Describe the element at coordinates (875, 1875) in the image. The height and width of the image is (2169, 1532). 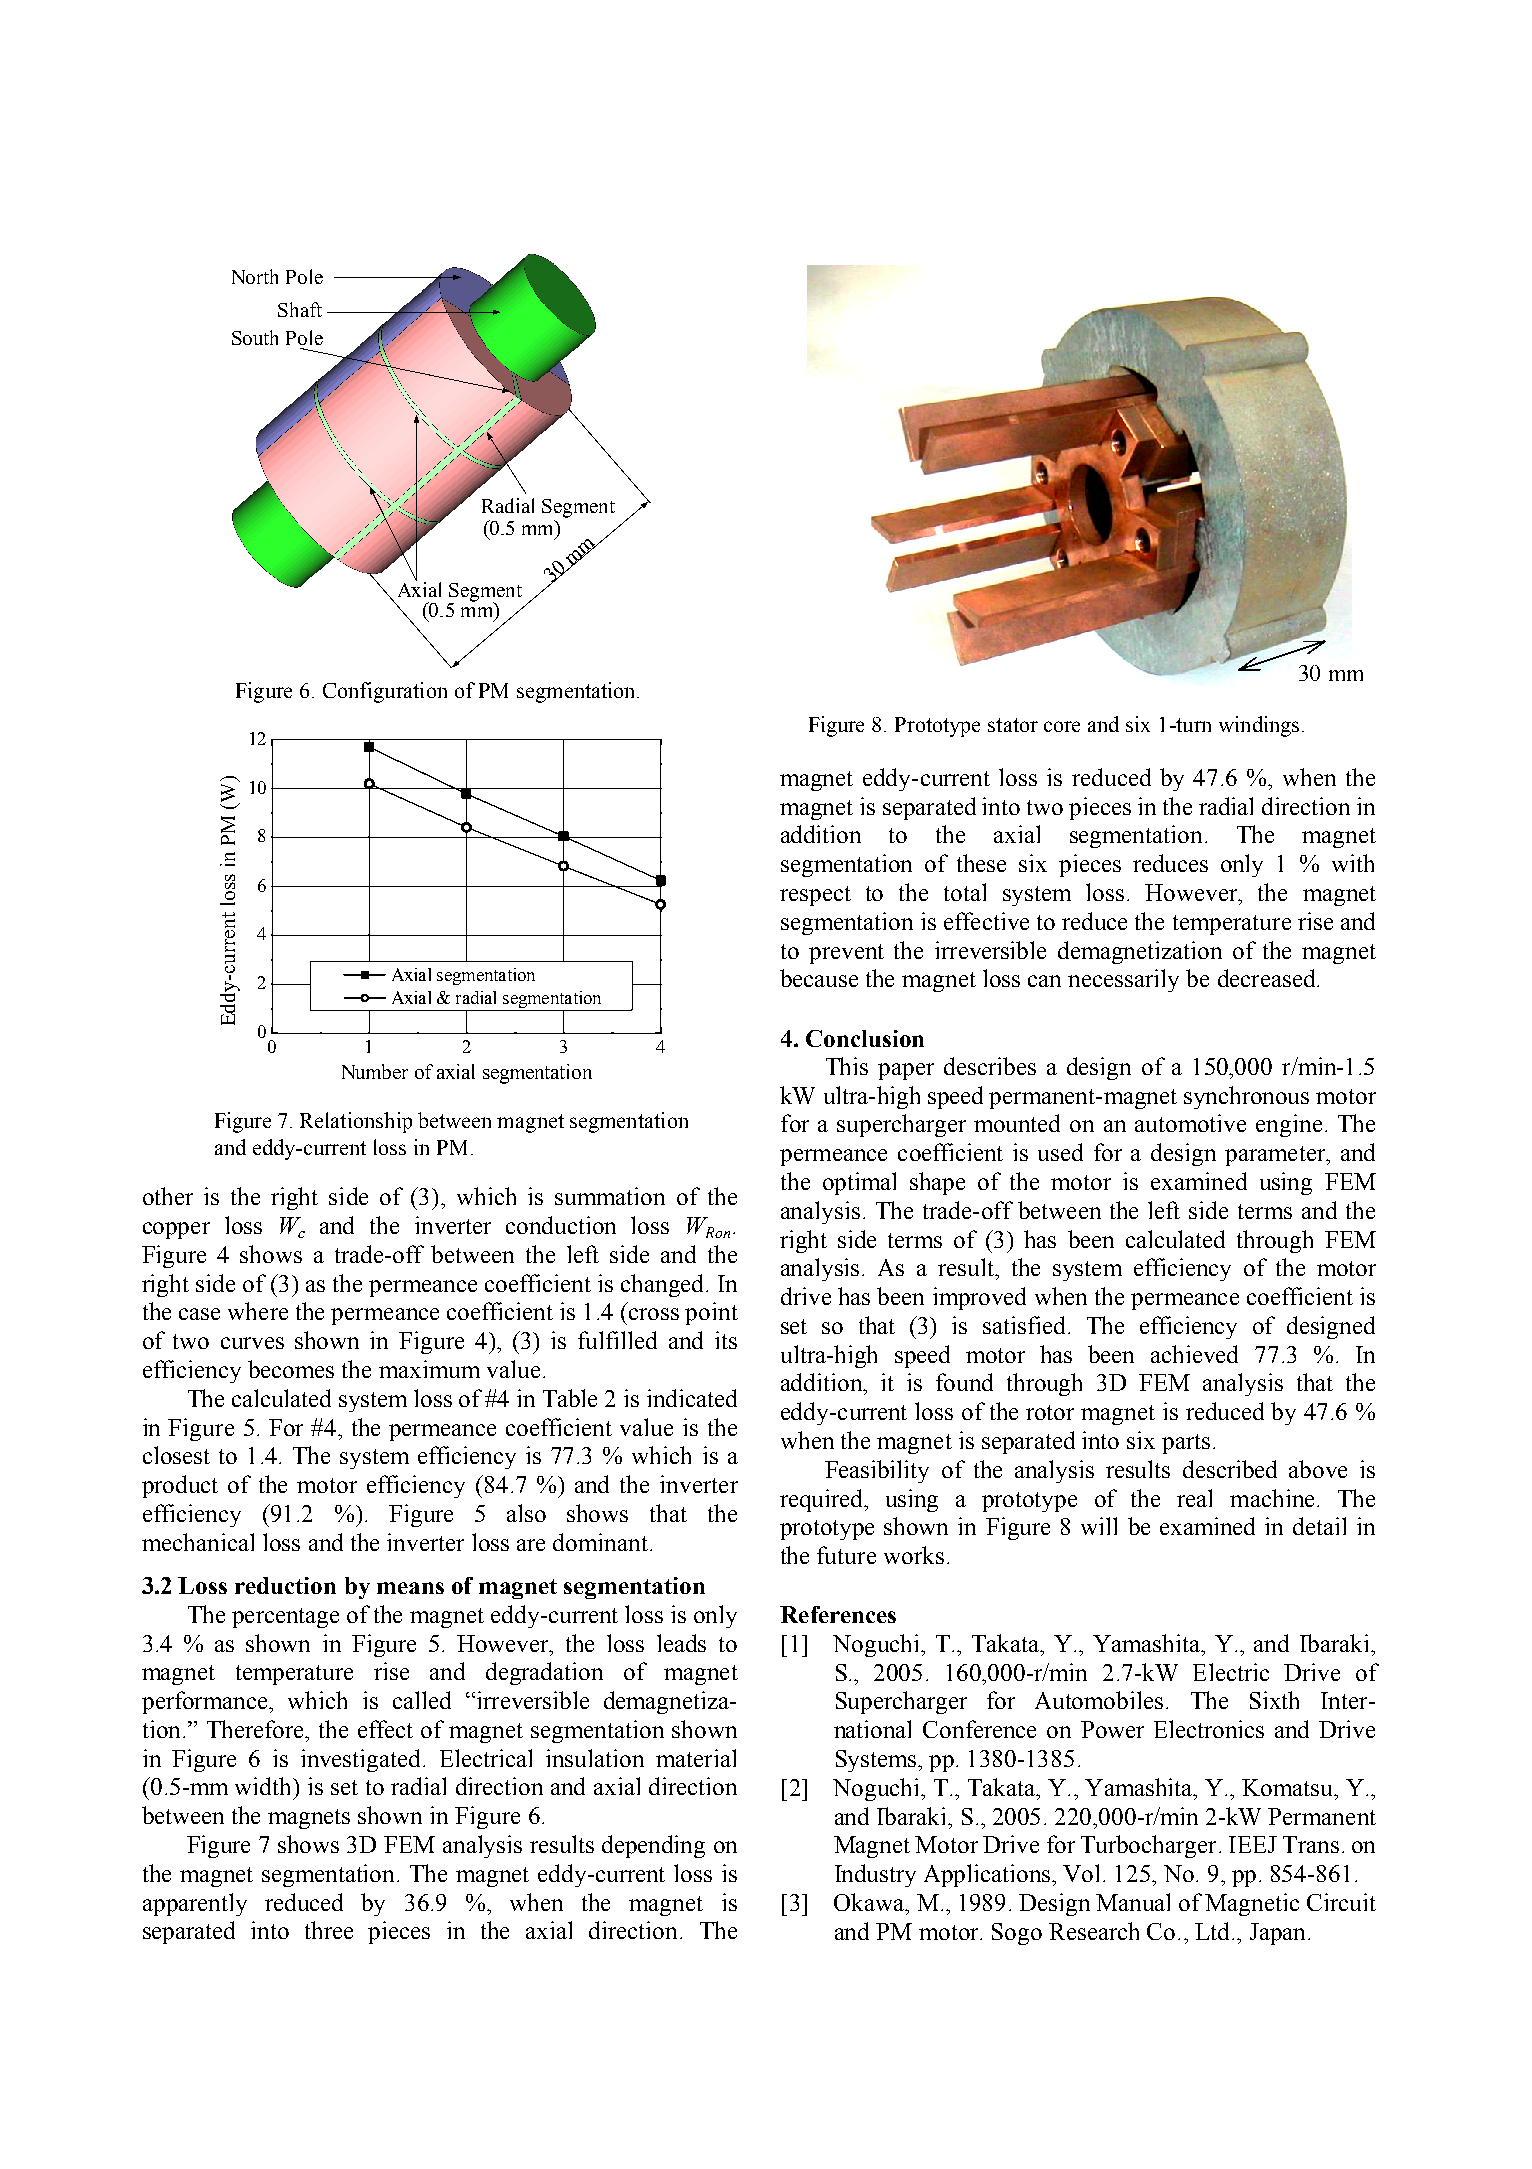
I see `Industry` at that location.
